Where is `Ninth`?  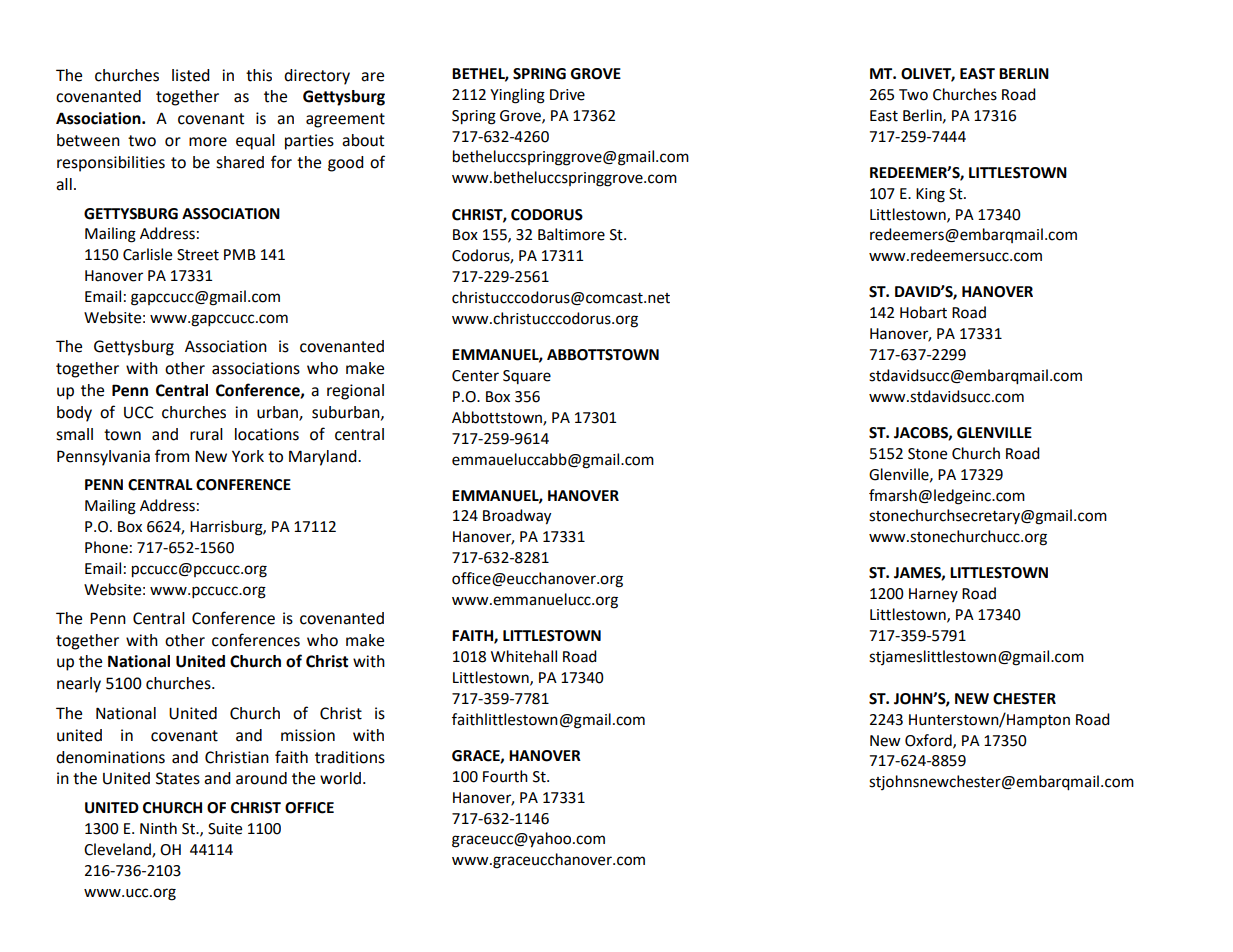 Ninth is located at coordinates (158, 828).
